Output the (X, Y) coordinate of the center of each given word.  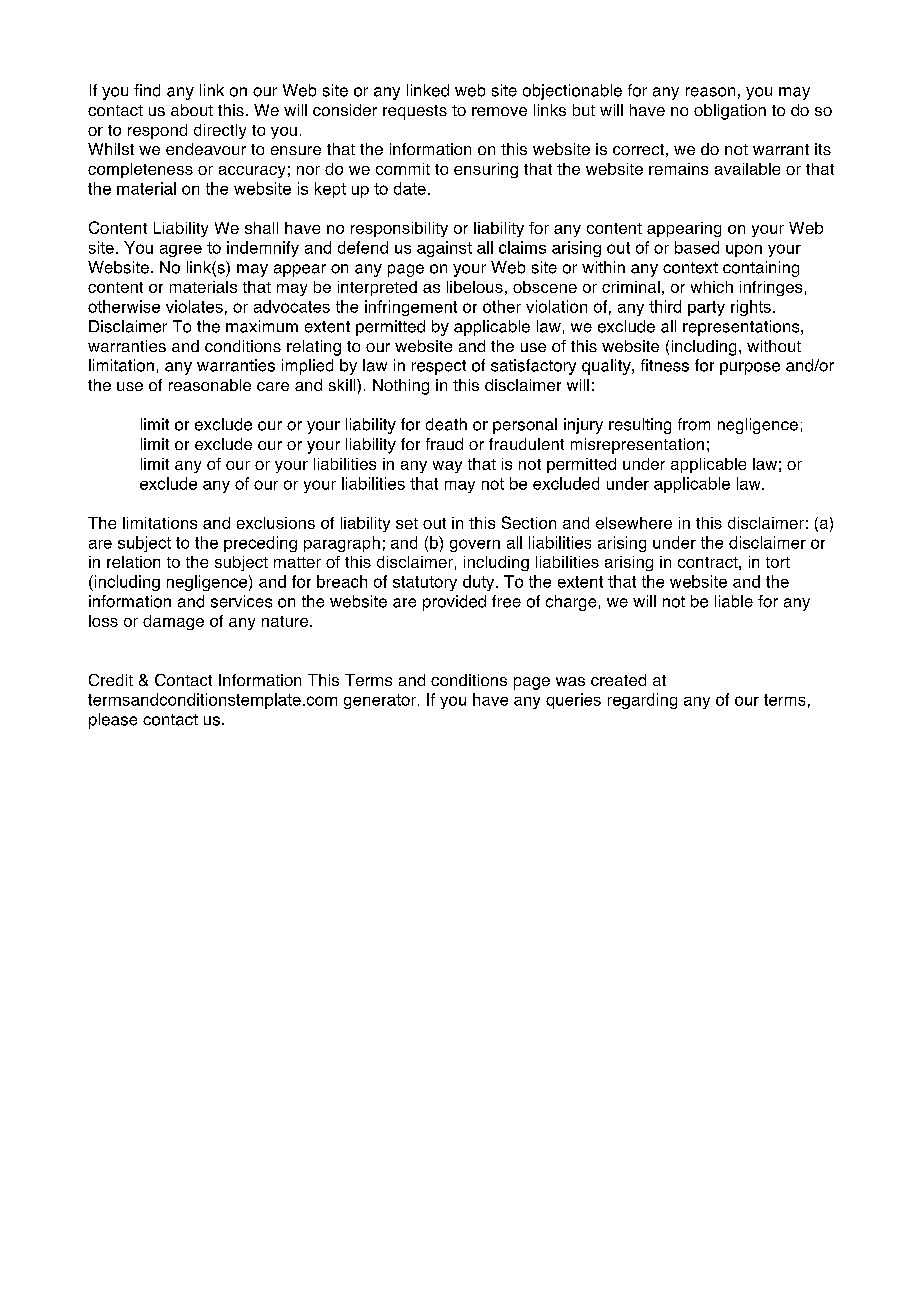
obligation (730, 112)
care (273, 386)
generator (380, 701)
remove (499, 111)
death (446, 424)
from (694, 424)
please (113, 721)
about (192, 110)
